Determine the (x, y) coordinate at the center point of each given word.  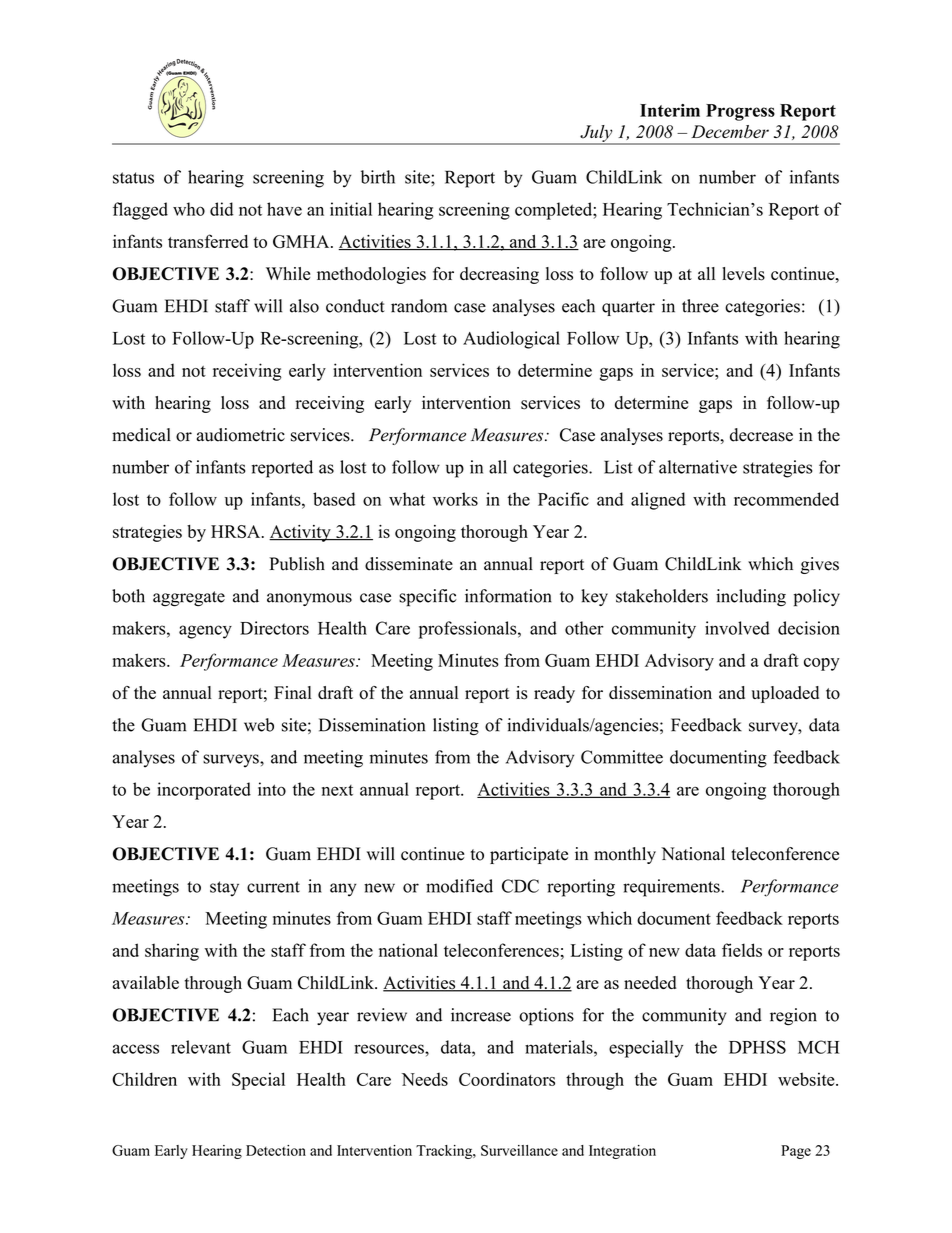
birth (378, 177)
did (221, 209)
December (730, 131)
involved (737, 628)
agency (205, 632)
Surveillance (519, 1150)
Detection (276, 1150)
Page (796, 1152)
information (508, 596)
